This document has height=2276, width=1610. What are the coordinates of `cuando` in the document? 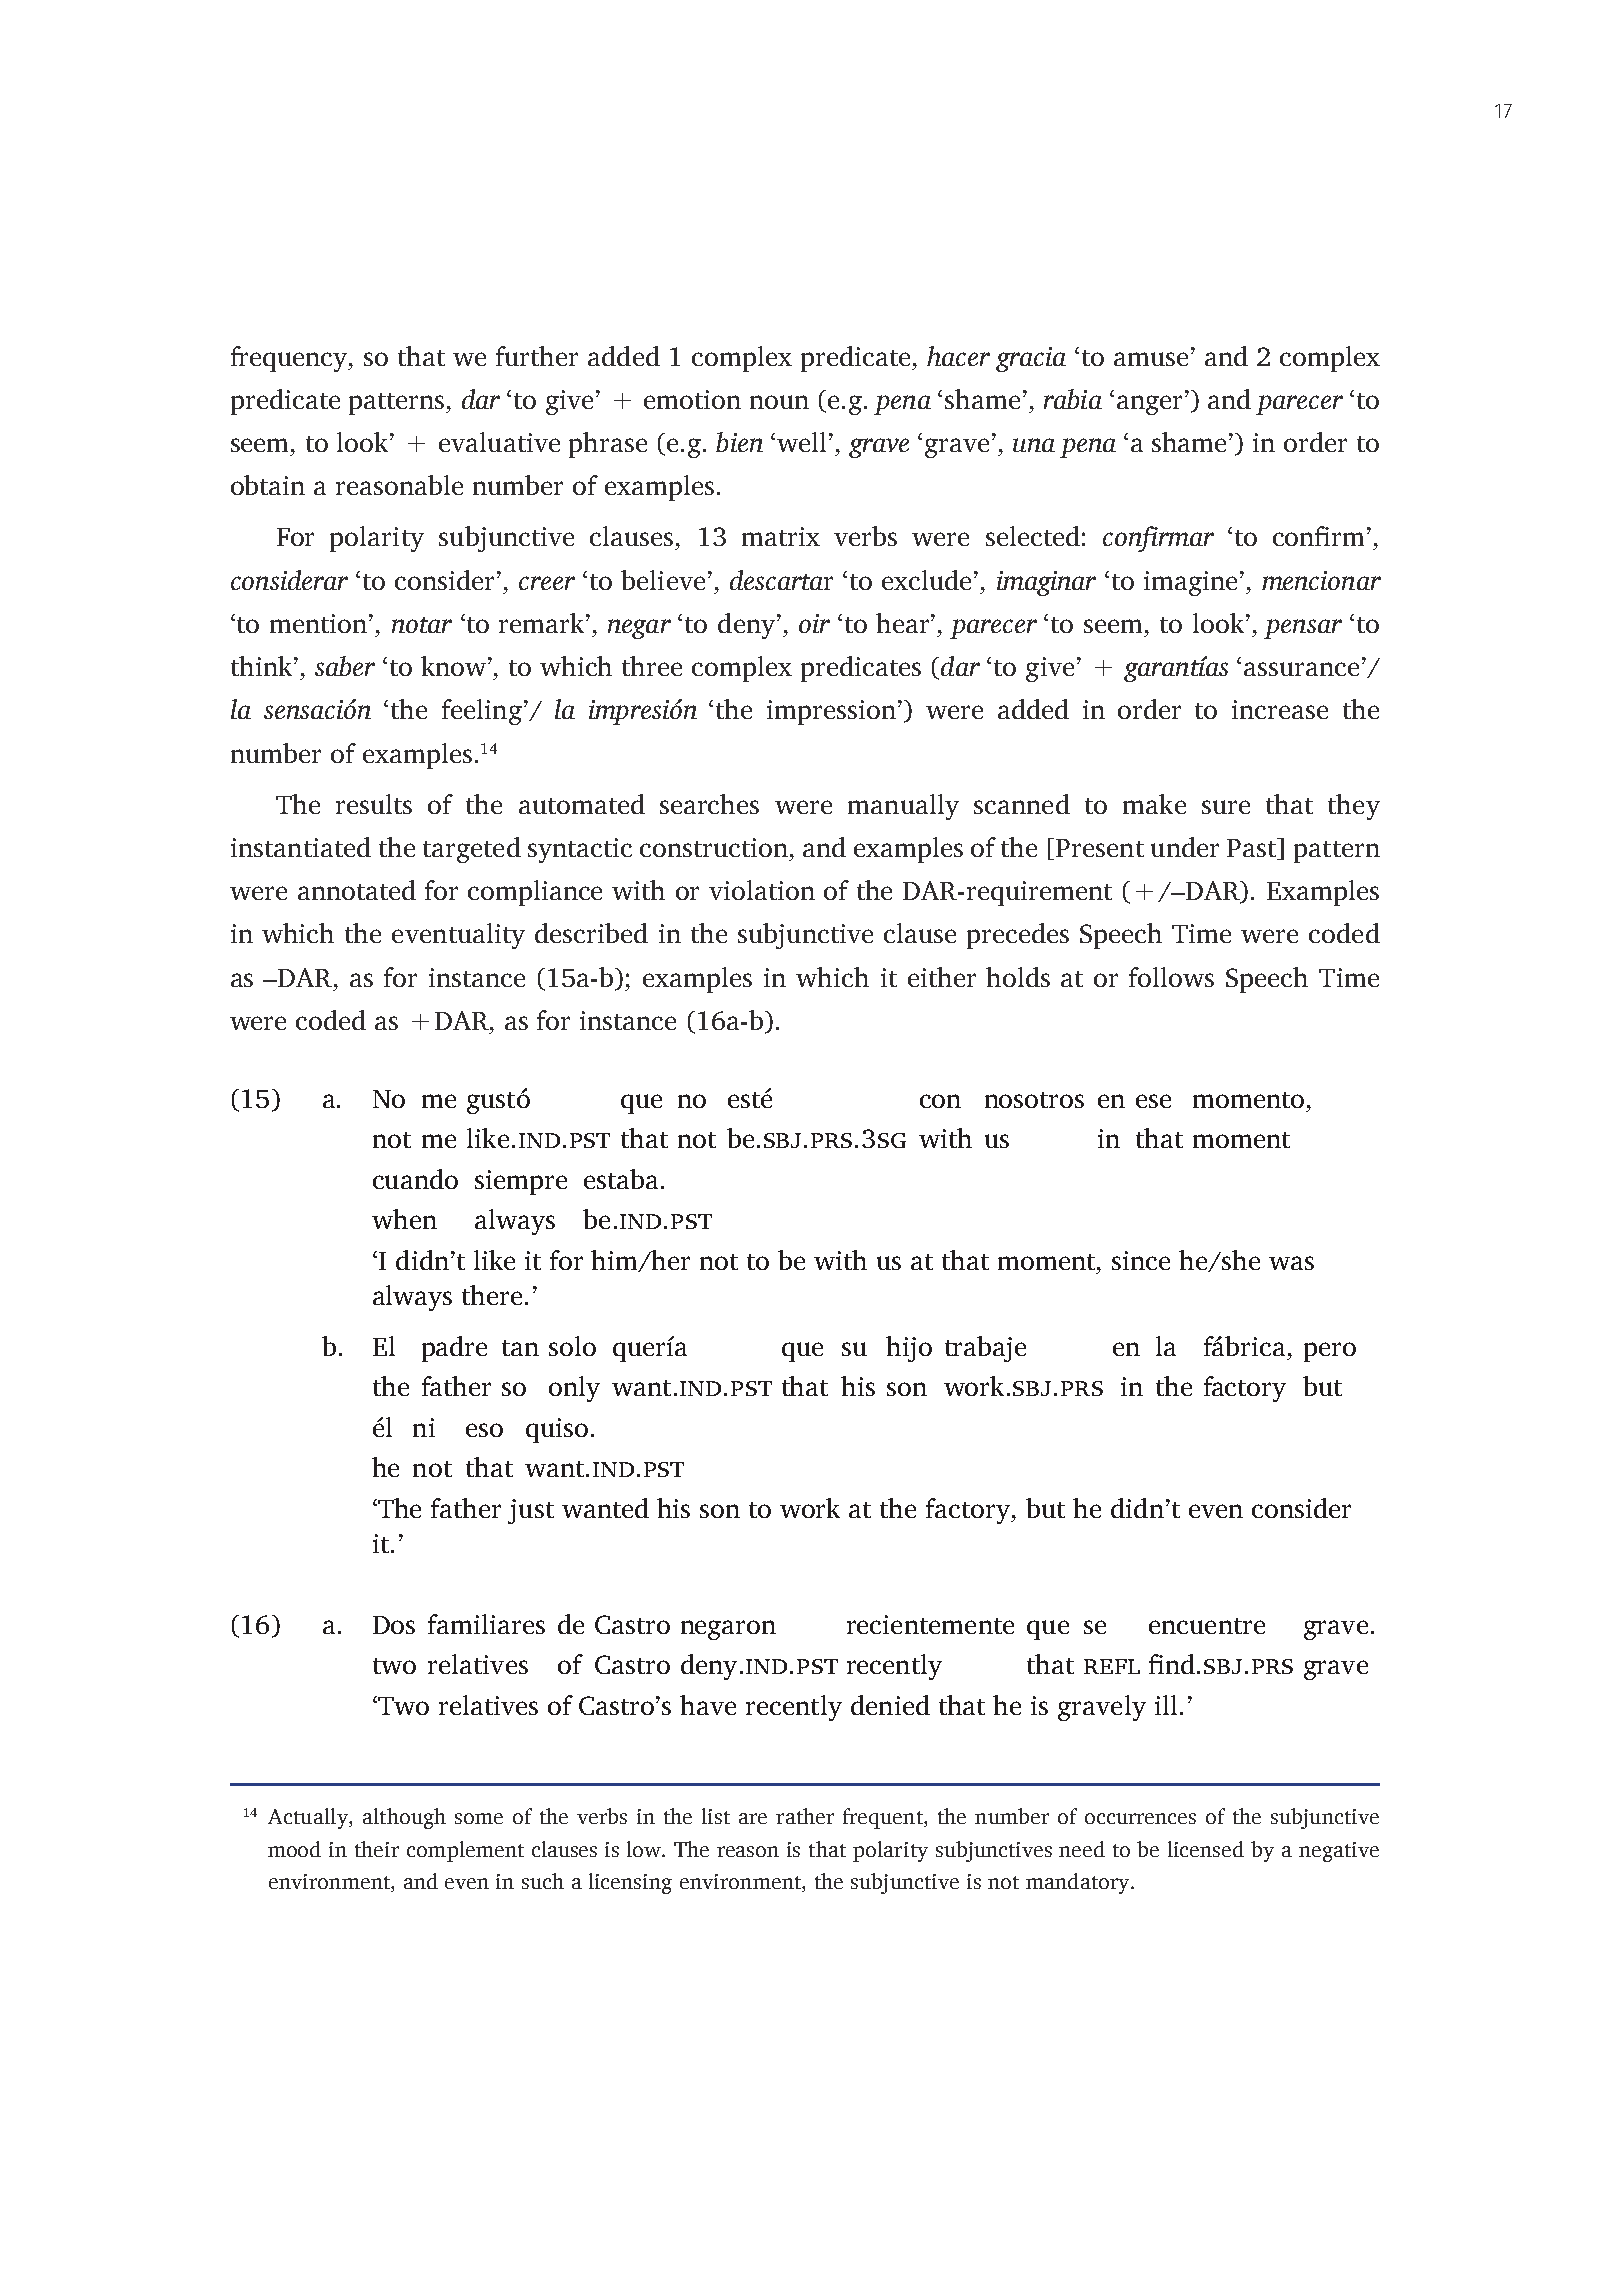 It's located at (415, 1179).
